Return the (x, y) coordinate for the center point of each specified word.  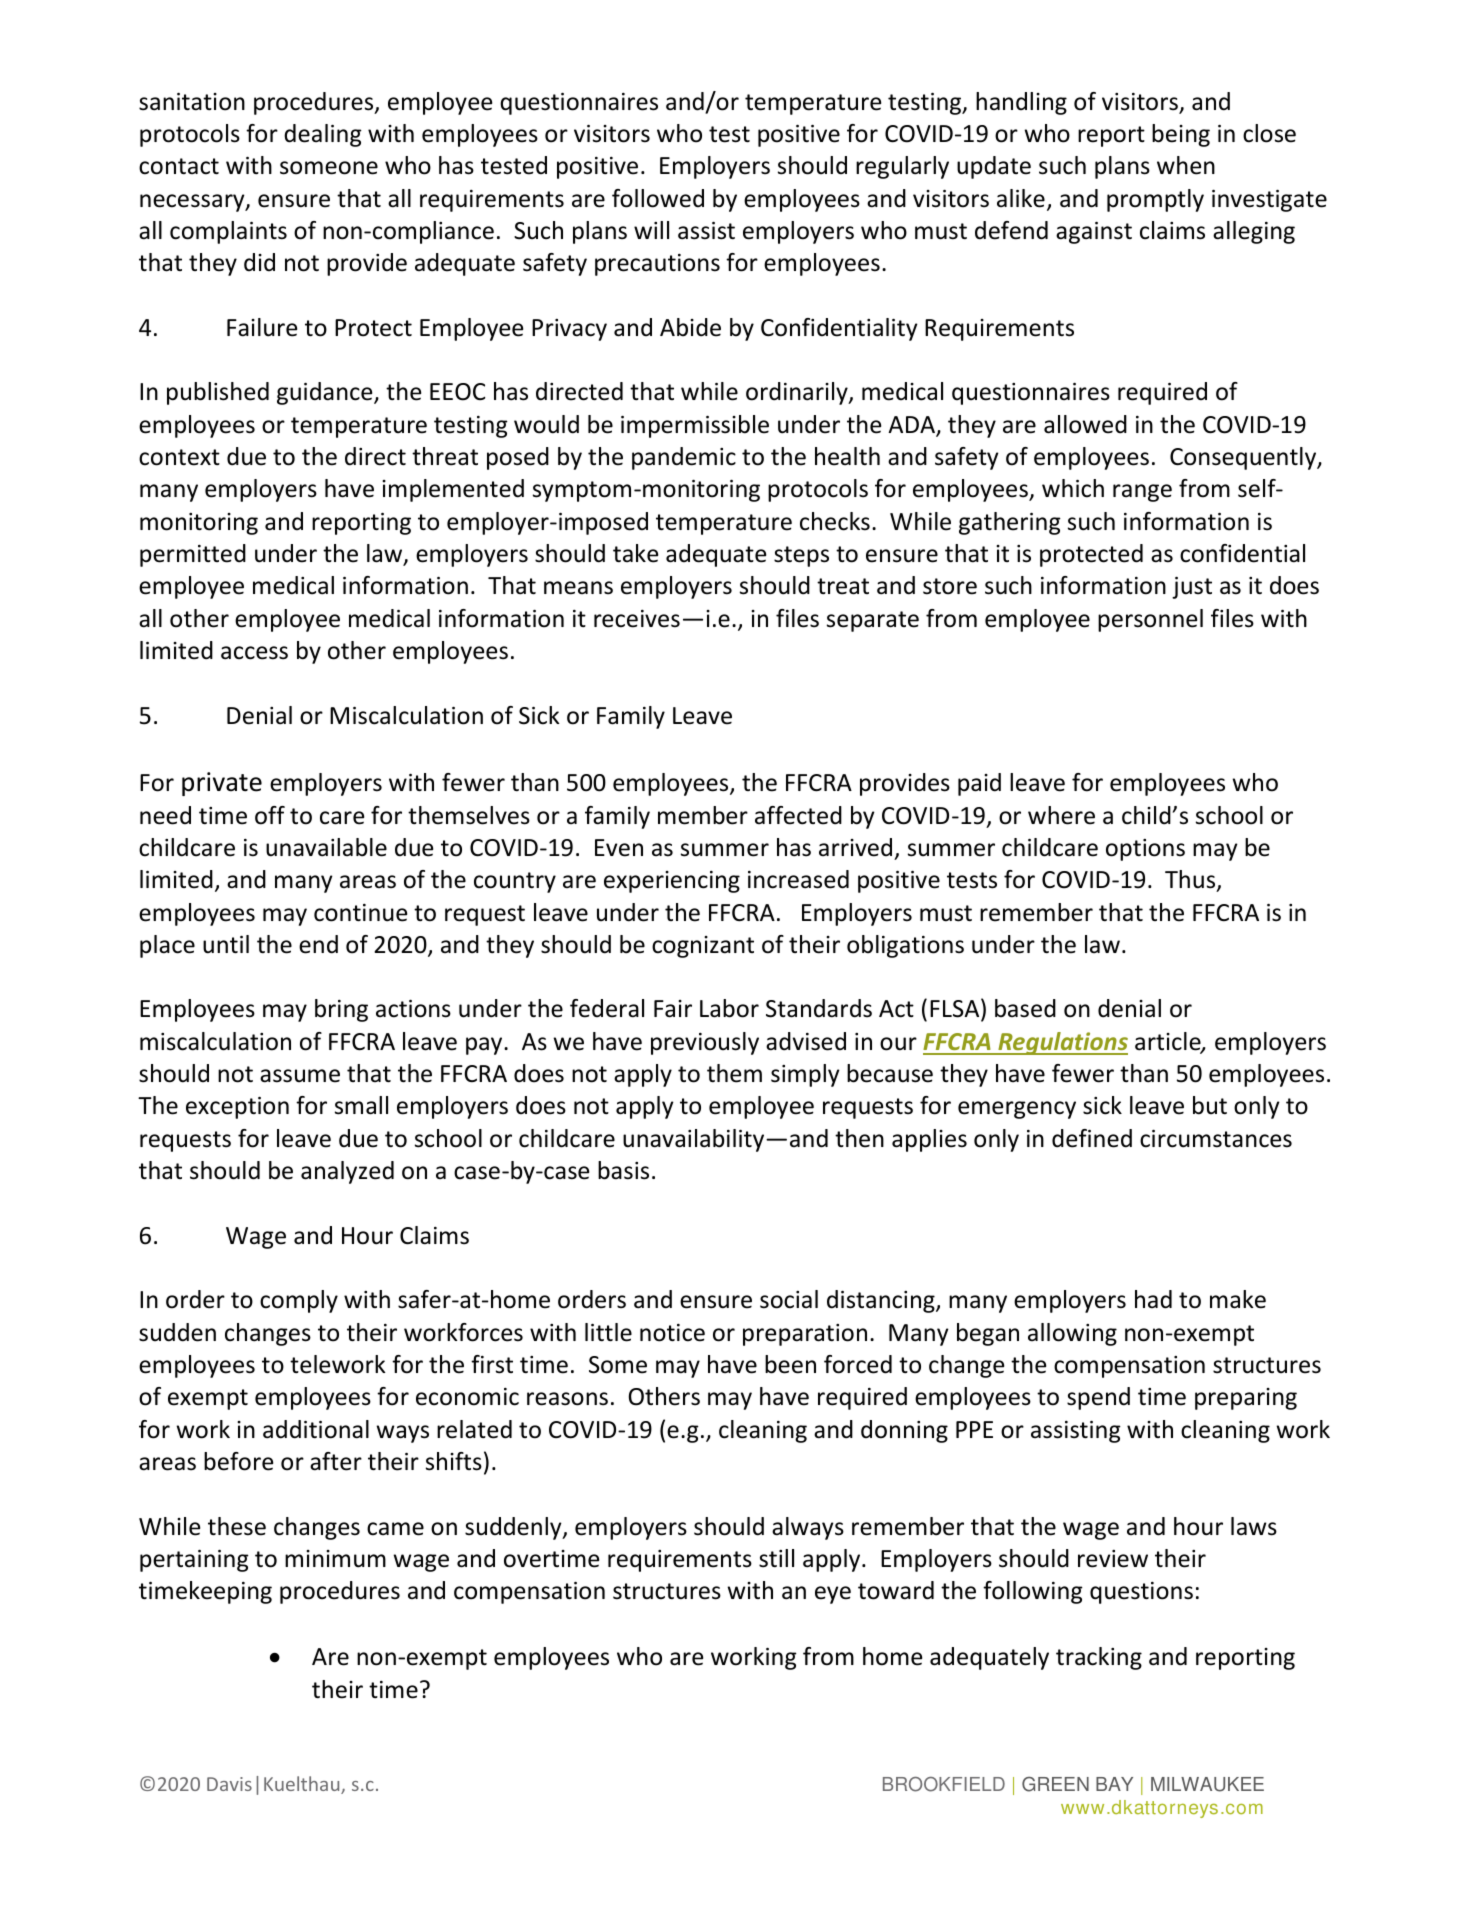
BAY (1114, 1784)
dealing (323, 135)
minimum (335, 1559)
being (1181, 135)
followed (658, 198)
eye (833, 1595)
